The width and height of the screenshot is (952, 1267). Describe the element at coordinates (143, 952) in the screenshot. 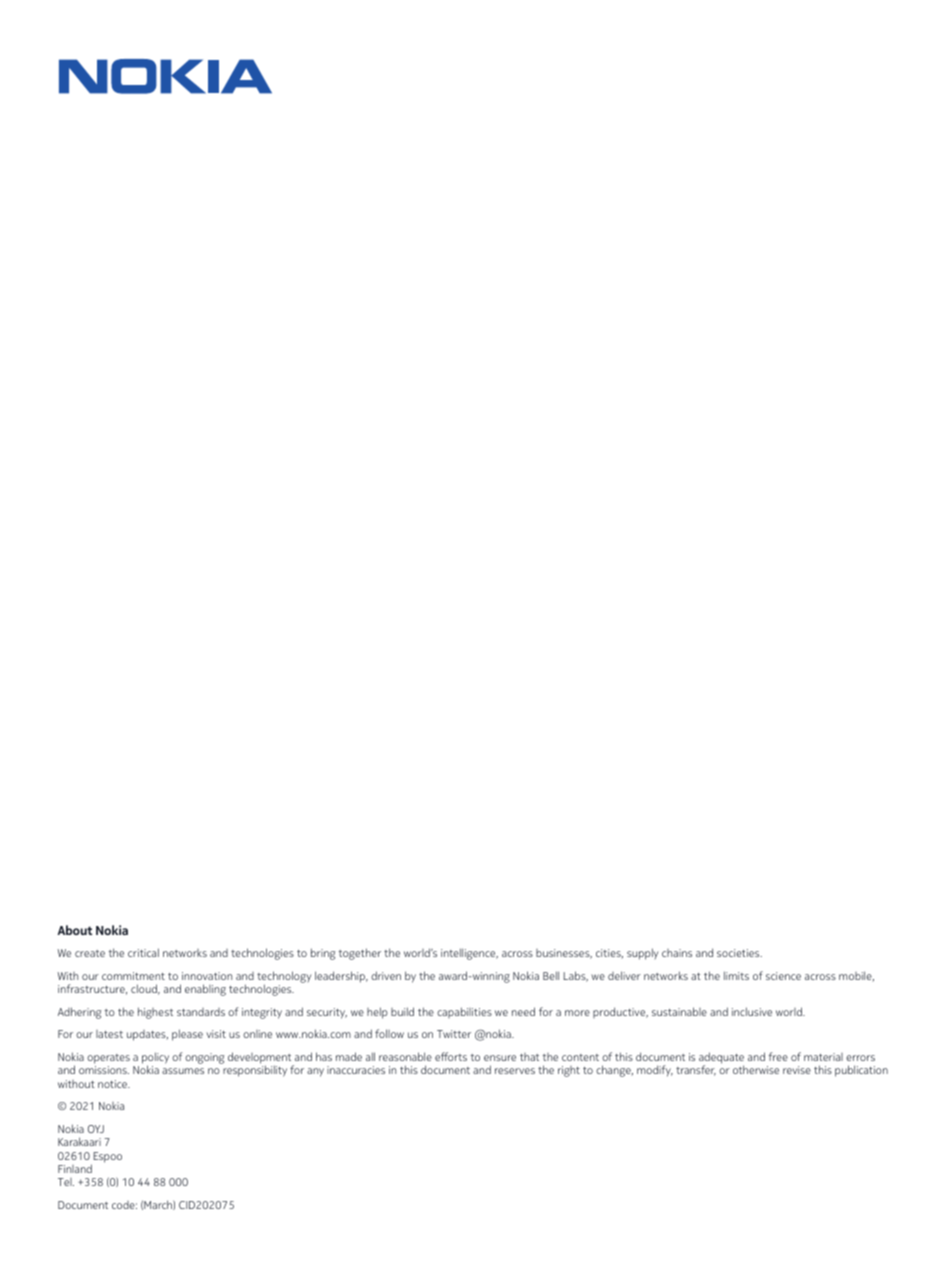

I see `critical` at that location.
